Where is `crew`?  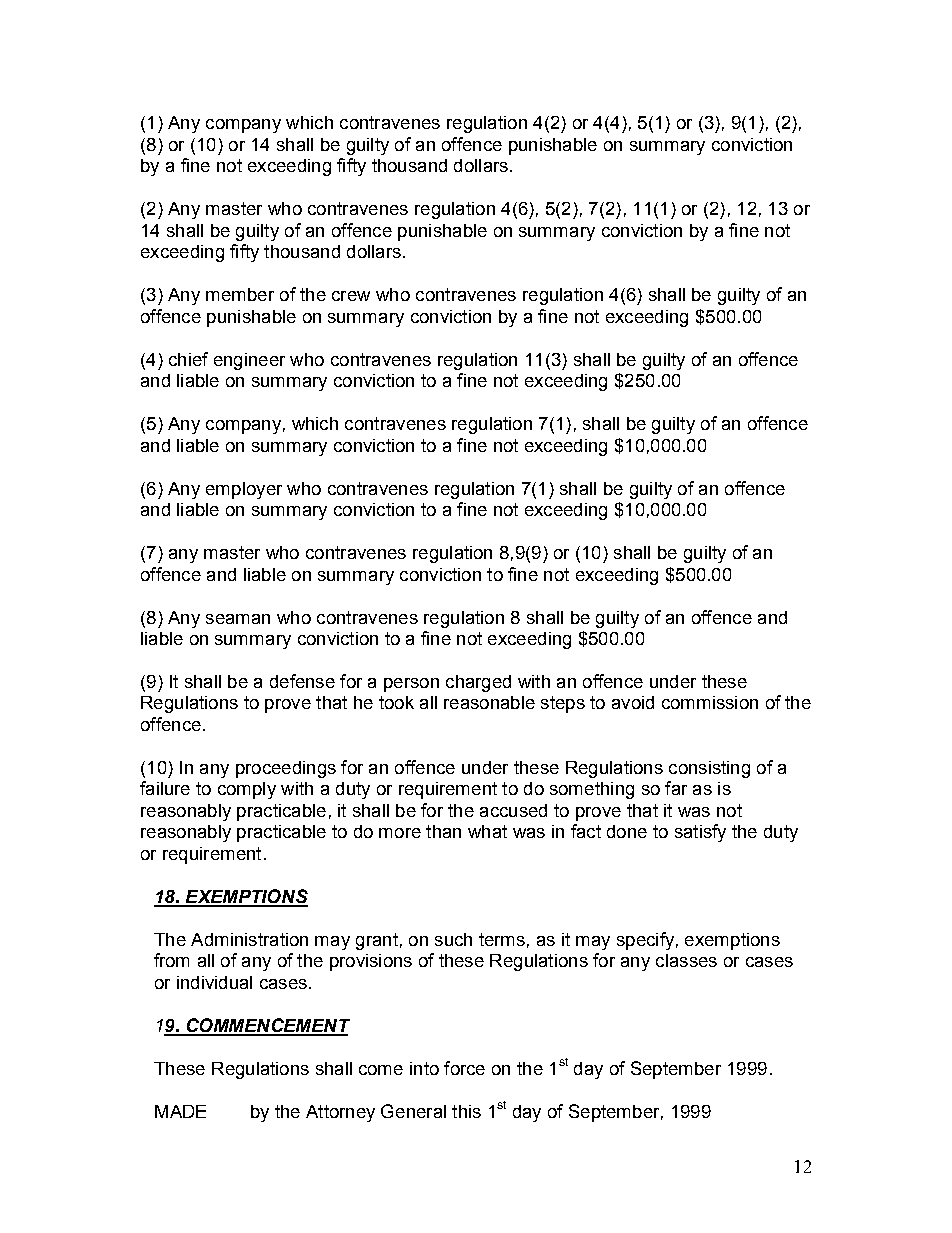
crew is located at coordinates (351, 296).
